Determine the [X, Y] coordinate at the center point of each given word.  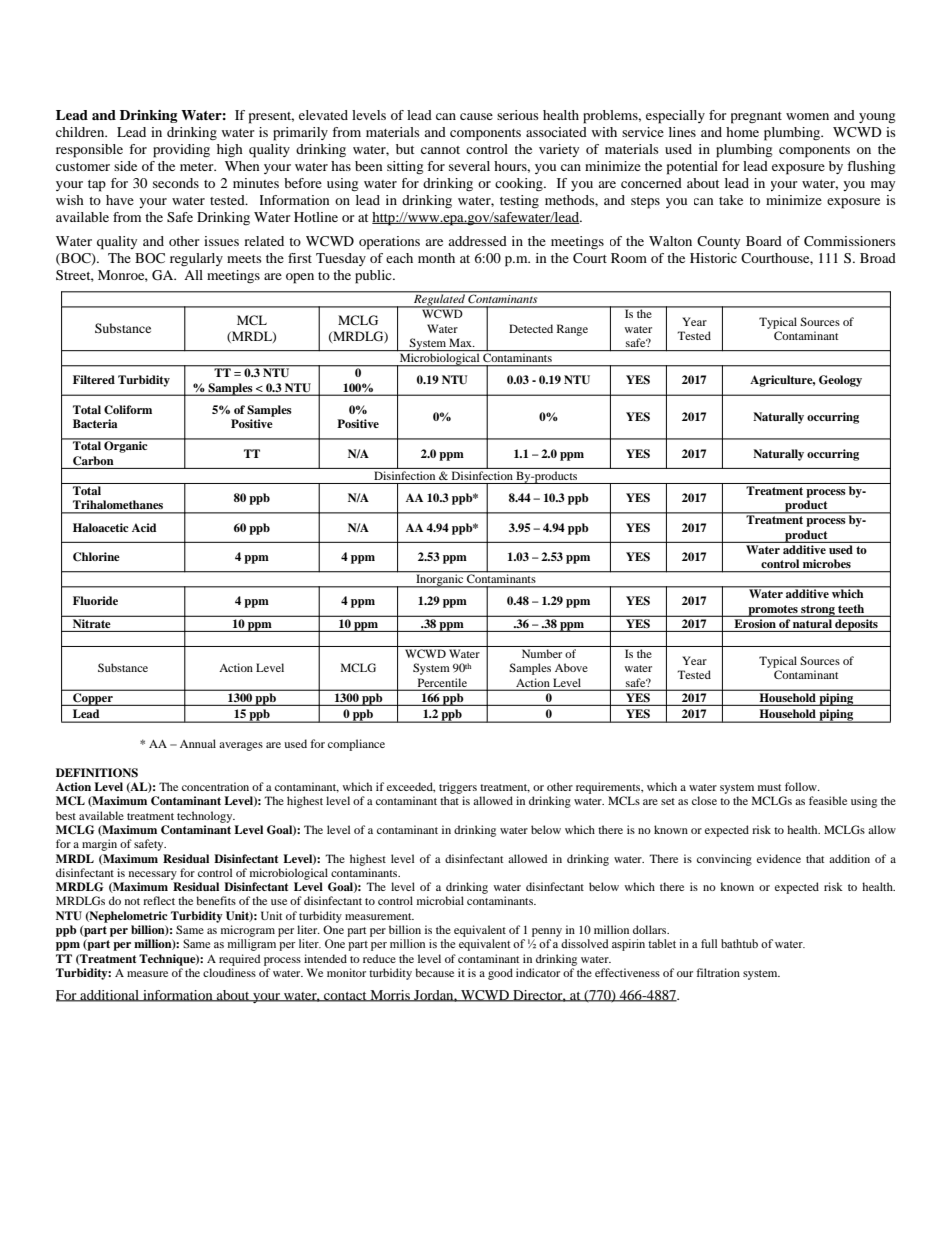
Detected [531, 328]
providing [181, 151]
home [742, 132]
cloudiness [229, 972]
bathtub [739, 943]
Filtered [94, 379]
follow [802, 786]
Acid [144, 527]
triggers [458, 788]
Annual [198, 743]
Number [542, 653]
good [500, 974]
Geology [840, 381]
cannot [440, 150]
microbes [827, 563]
